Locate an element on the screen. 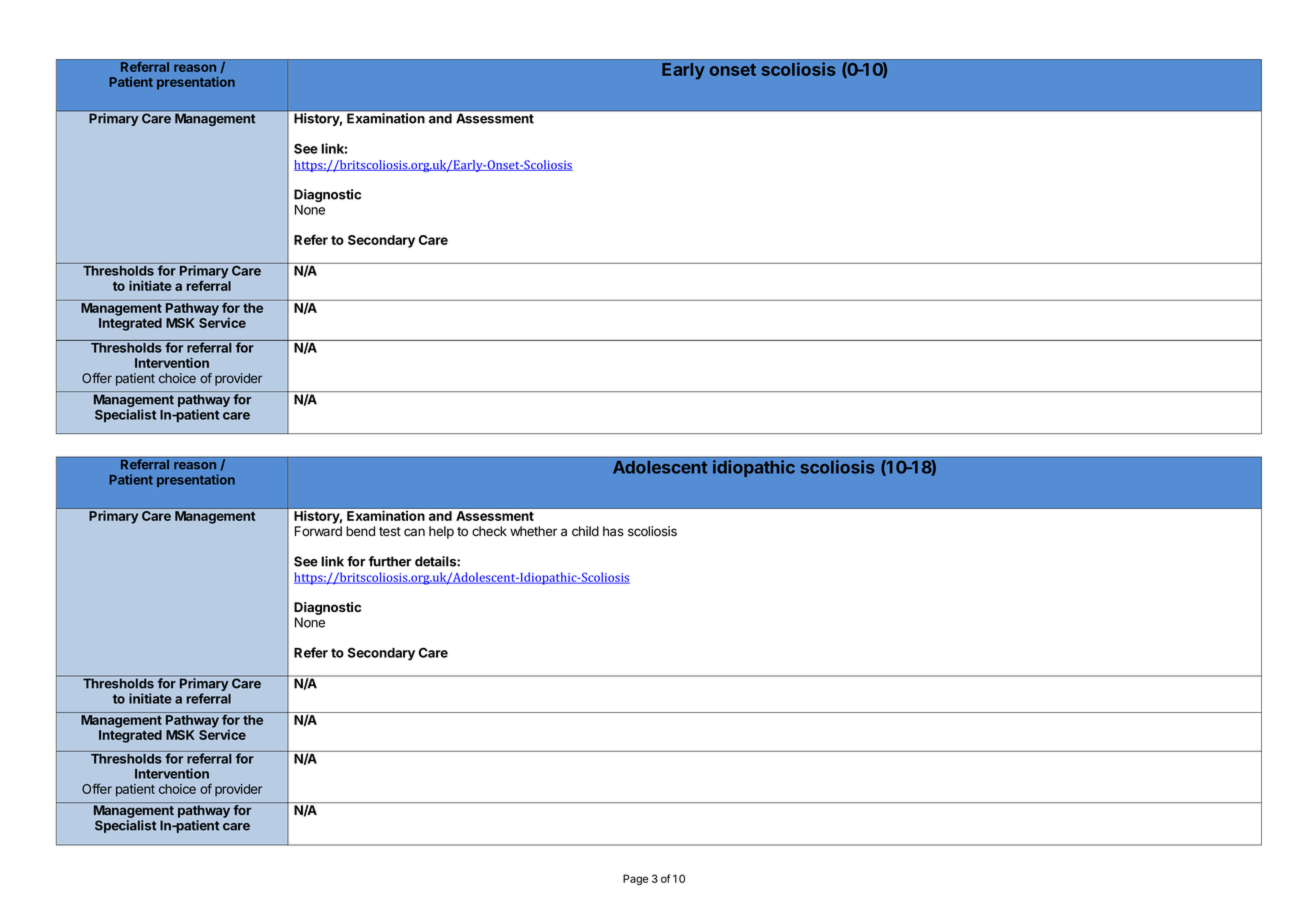 This screenshot has width=1308, height=924. has is located at coordinates (613, 531).
